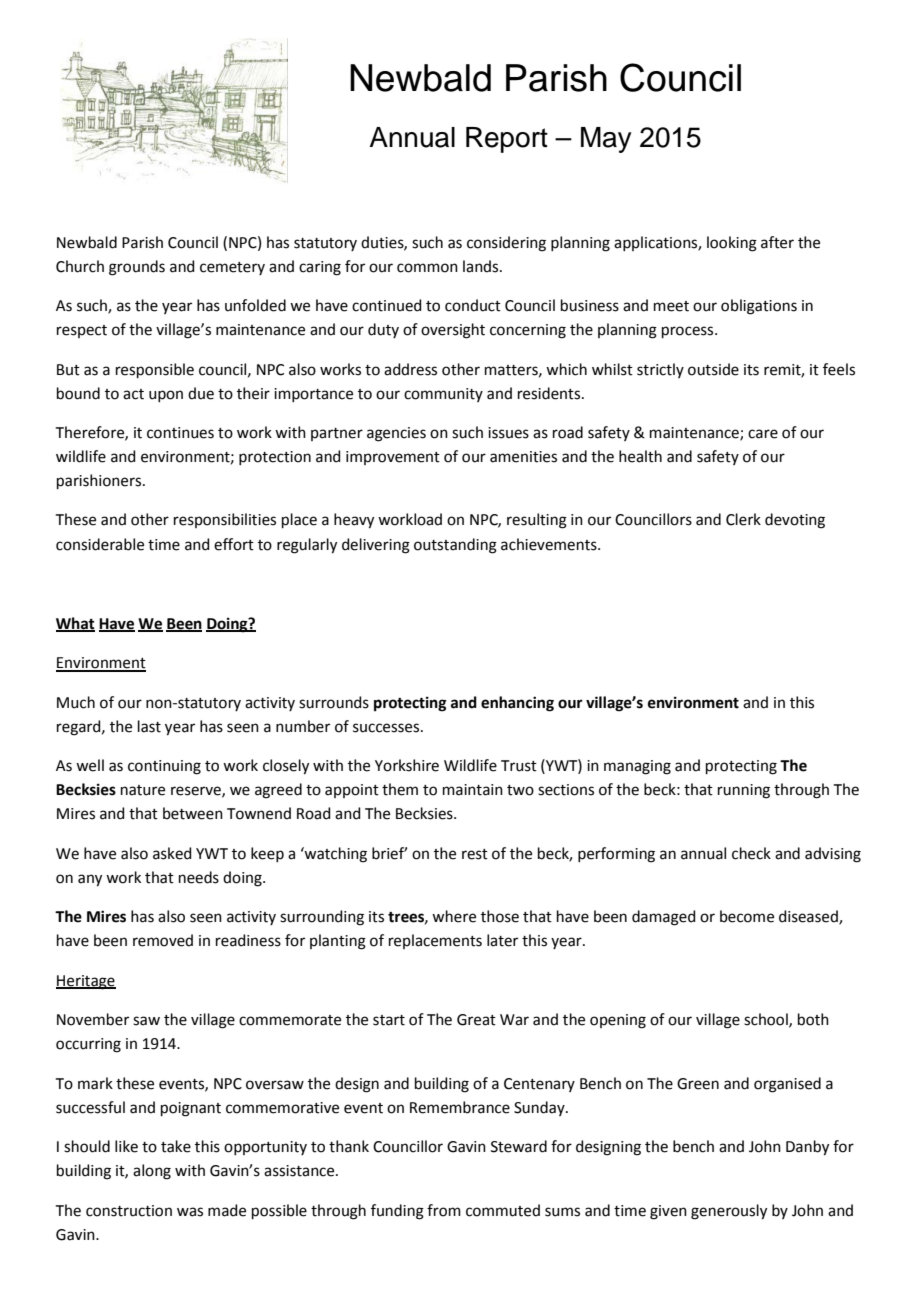  Describe the element at coordinates (444, 1210) in the screenshot. I see `from` at that location.
